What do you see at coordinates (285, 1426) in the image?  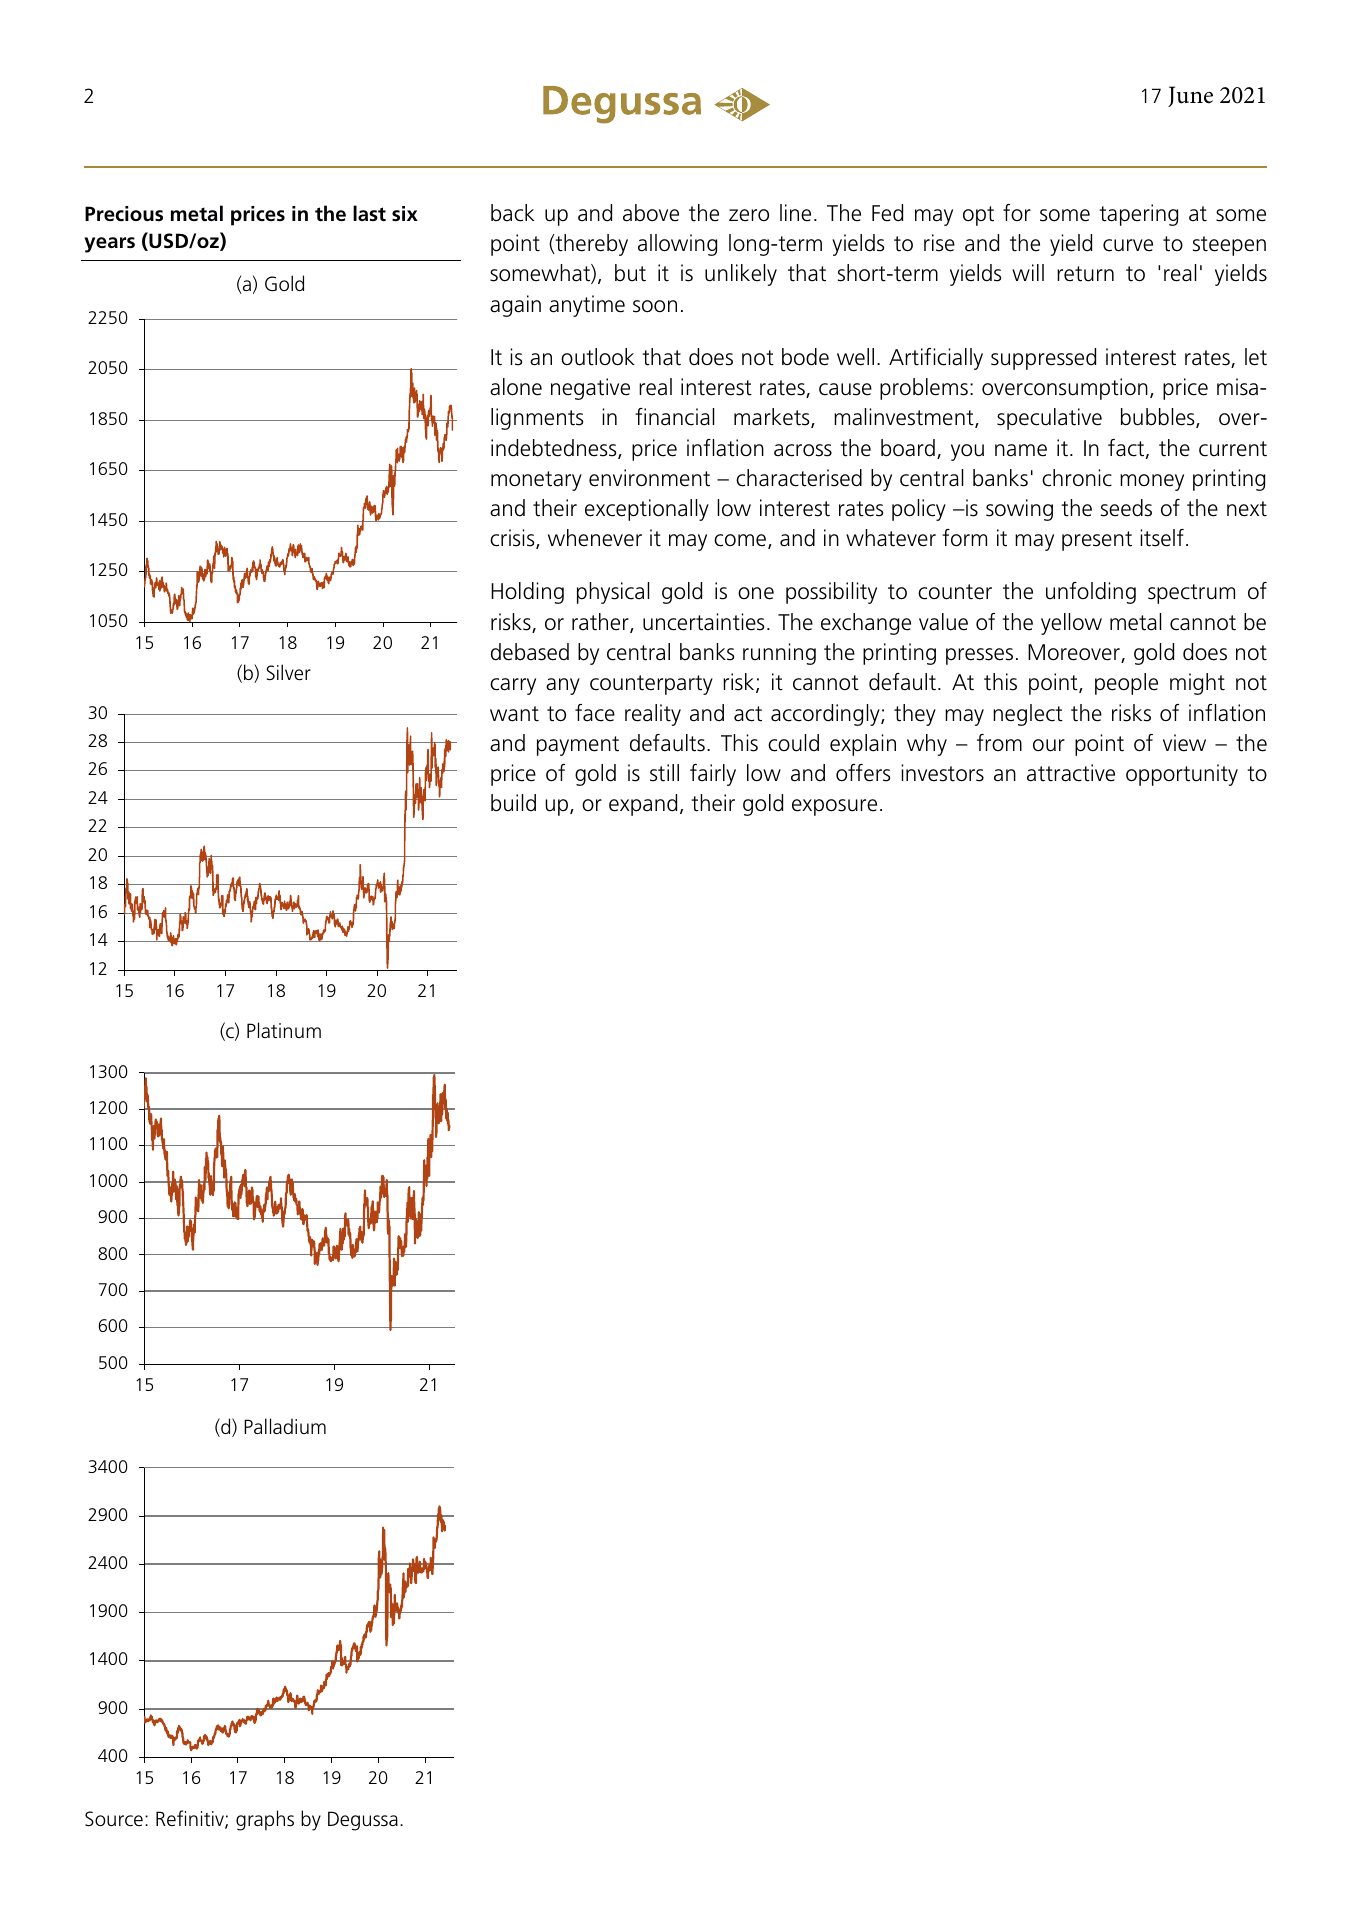 I see `Palladium` at bounding box center [285, 1426].
